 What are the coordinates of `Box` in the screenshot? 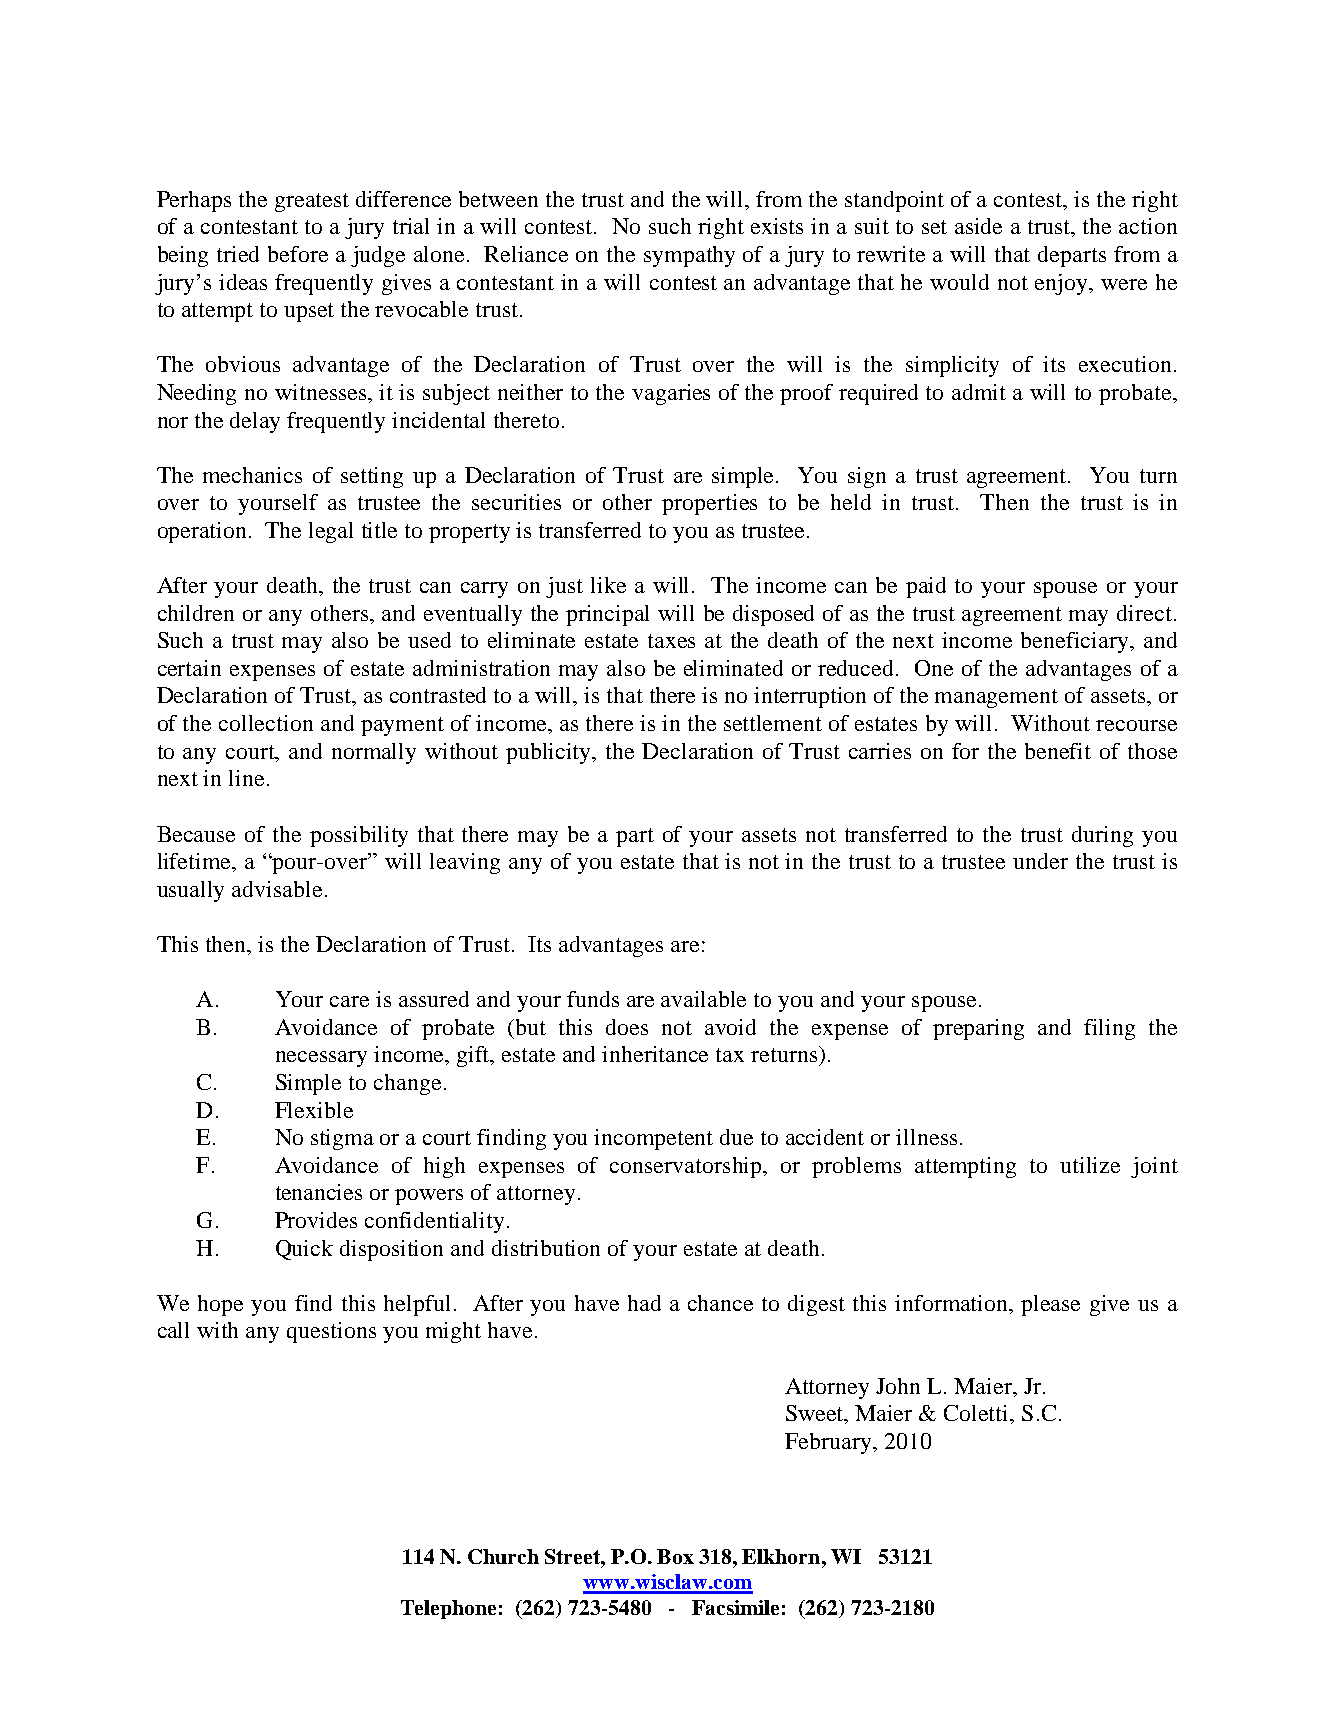 It's located at (675, 1556).
